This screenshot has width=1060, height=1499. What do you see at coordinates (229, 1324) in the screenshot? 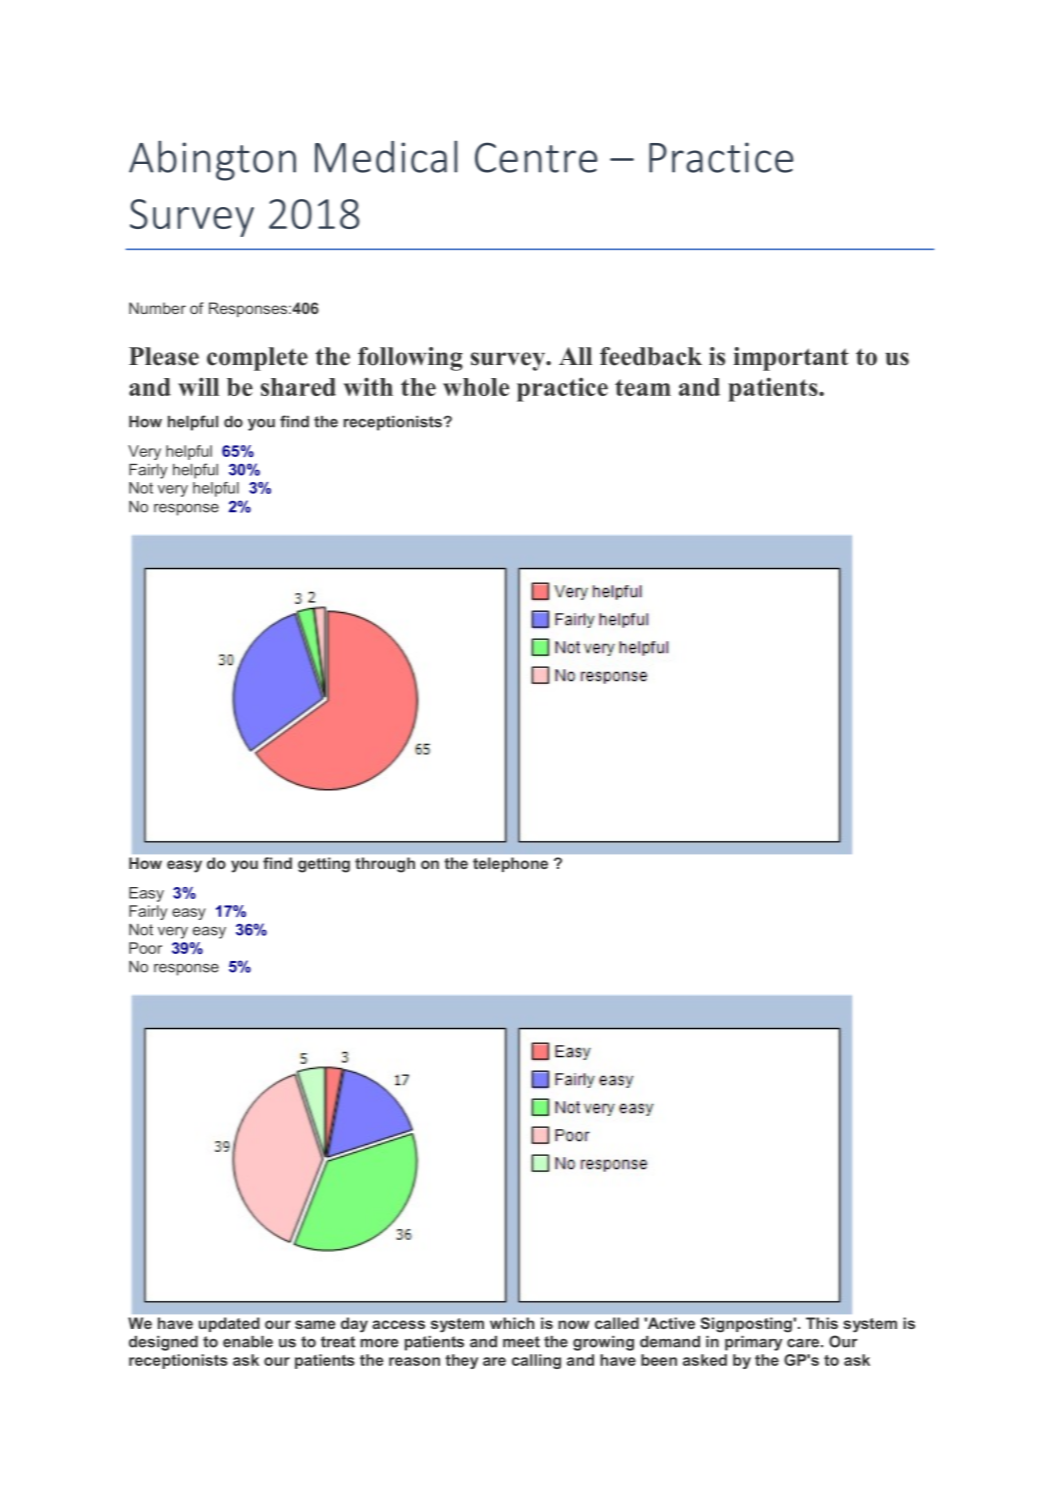
I see `updated` at bounding box center [229, 1324].
